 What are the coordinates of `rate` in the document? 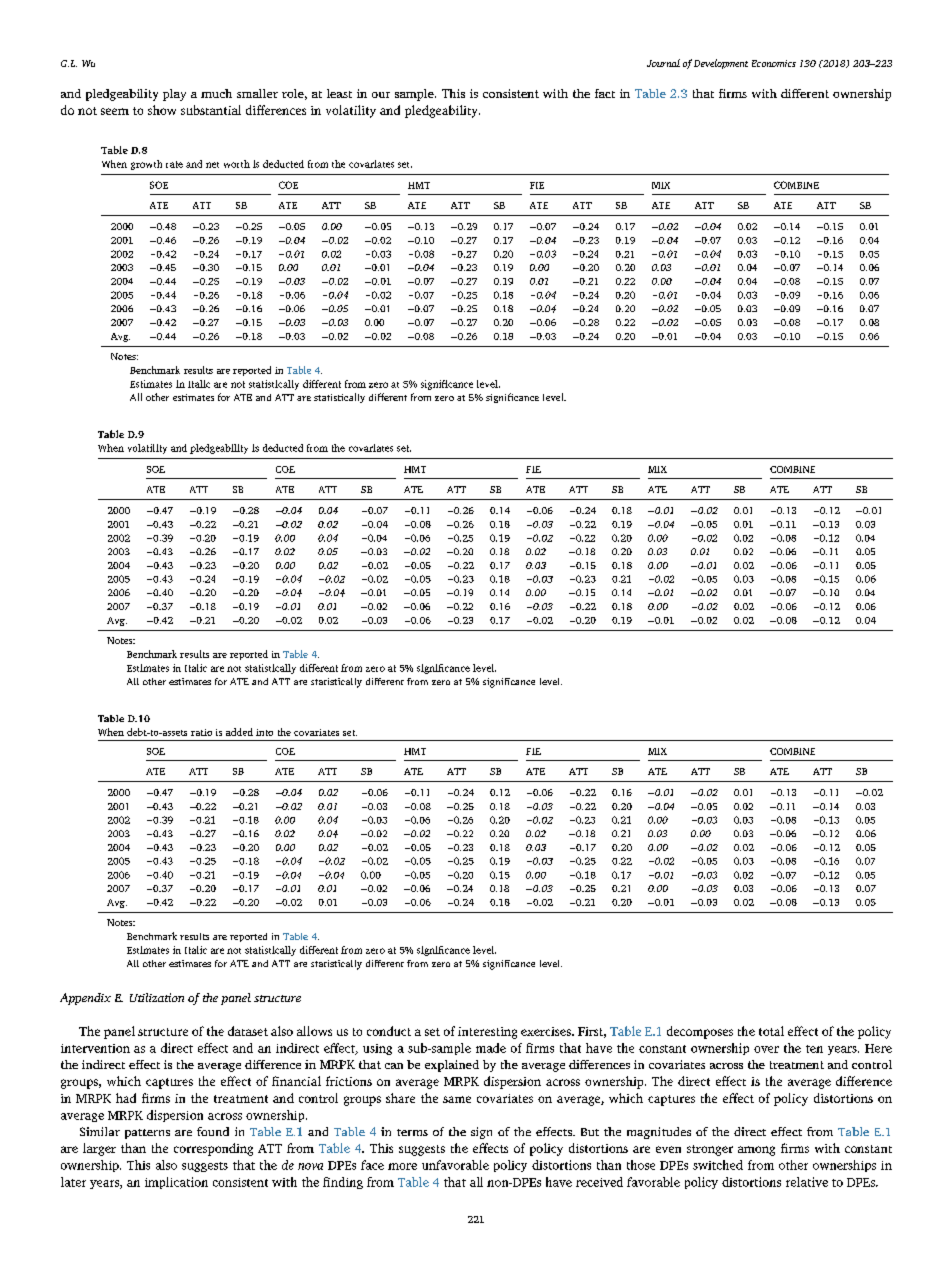 It's located at (174, 164).
